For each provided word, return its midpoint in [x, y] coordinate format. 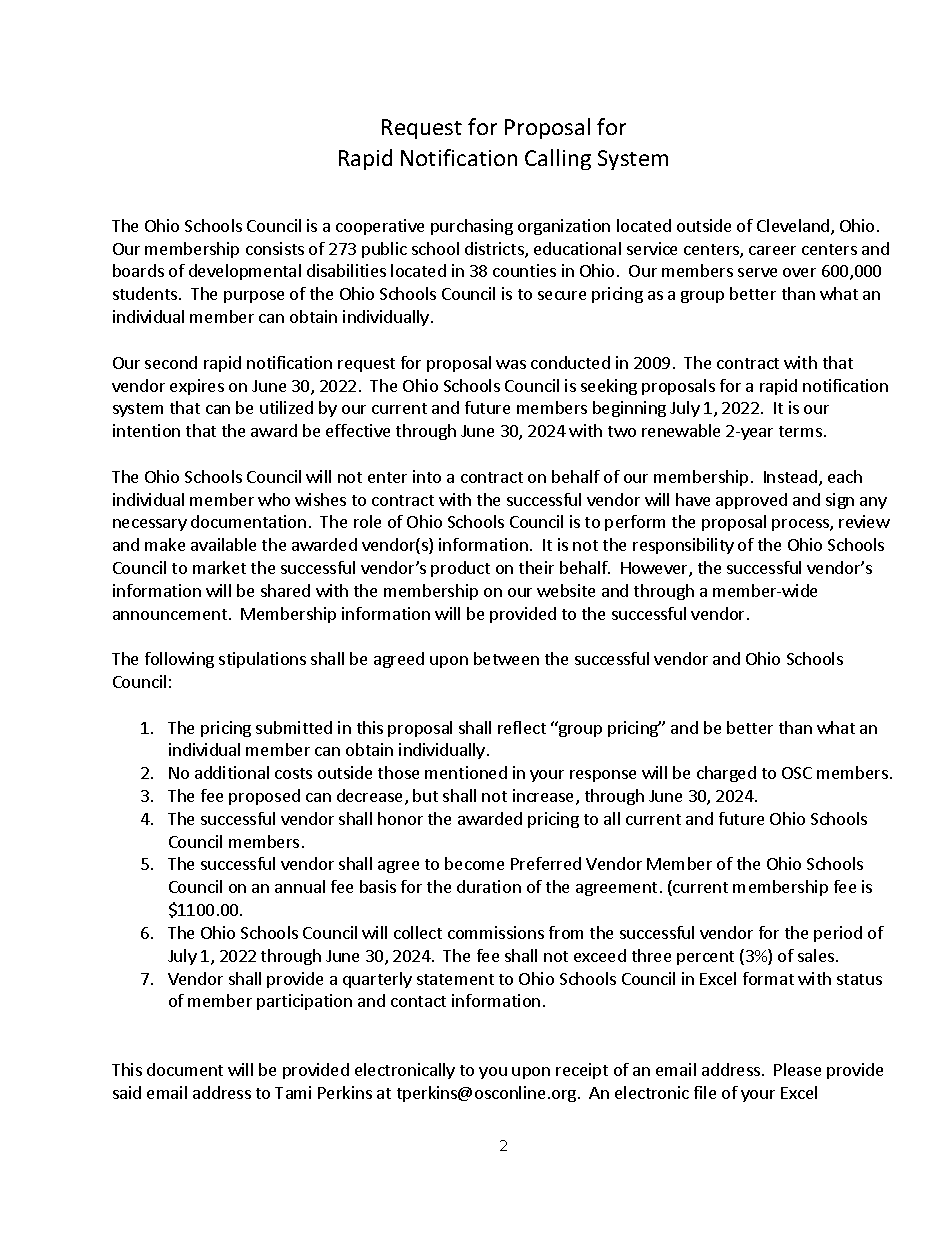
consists [275, 248]
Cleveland [794, 227]
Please [797, 1069]
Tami [293, 1092]
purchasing [472, 227]
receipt [582, 1071]
